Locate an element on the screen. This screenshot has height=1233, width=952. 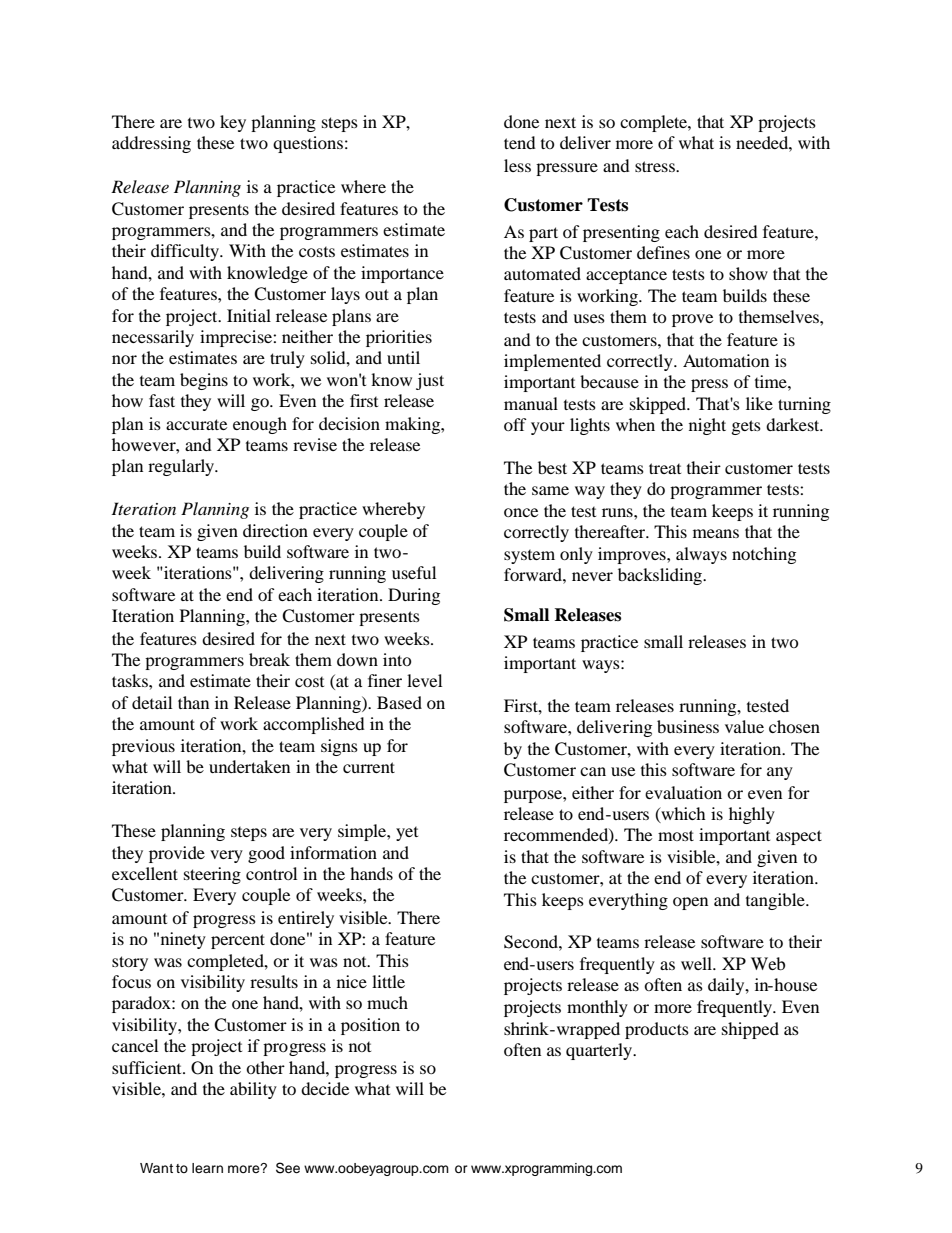
key is located at coordinates (233, 123).
